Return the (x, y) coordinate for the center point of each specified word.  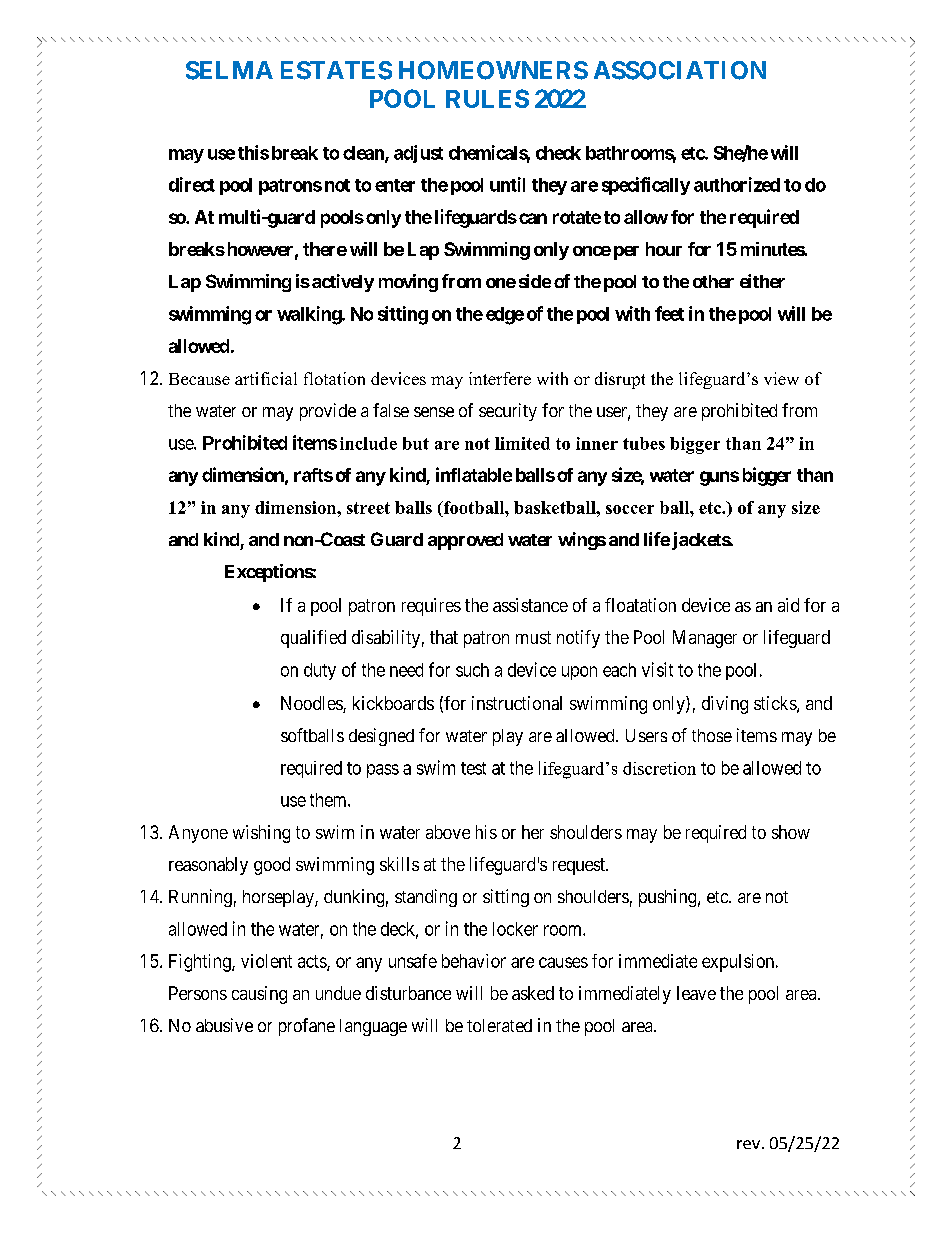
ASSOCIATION (680, 70)
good (272, 866)
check (558, 153)
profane (307, 1027)
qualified (313, 639)
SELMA (229, 70)
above (448, 832)
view (781, 378)
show (791, 832)
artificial (266, 378)
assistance (530, 605)
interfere (500, 378)
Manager (705, 639)
